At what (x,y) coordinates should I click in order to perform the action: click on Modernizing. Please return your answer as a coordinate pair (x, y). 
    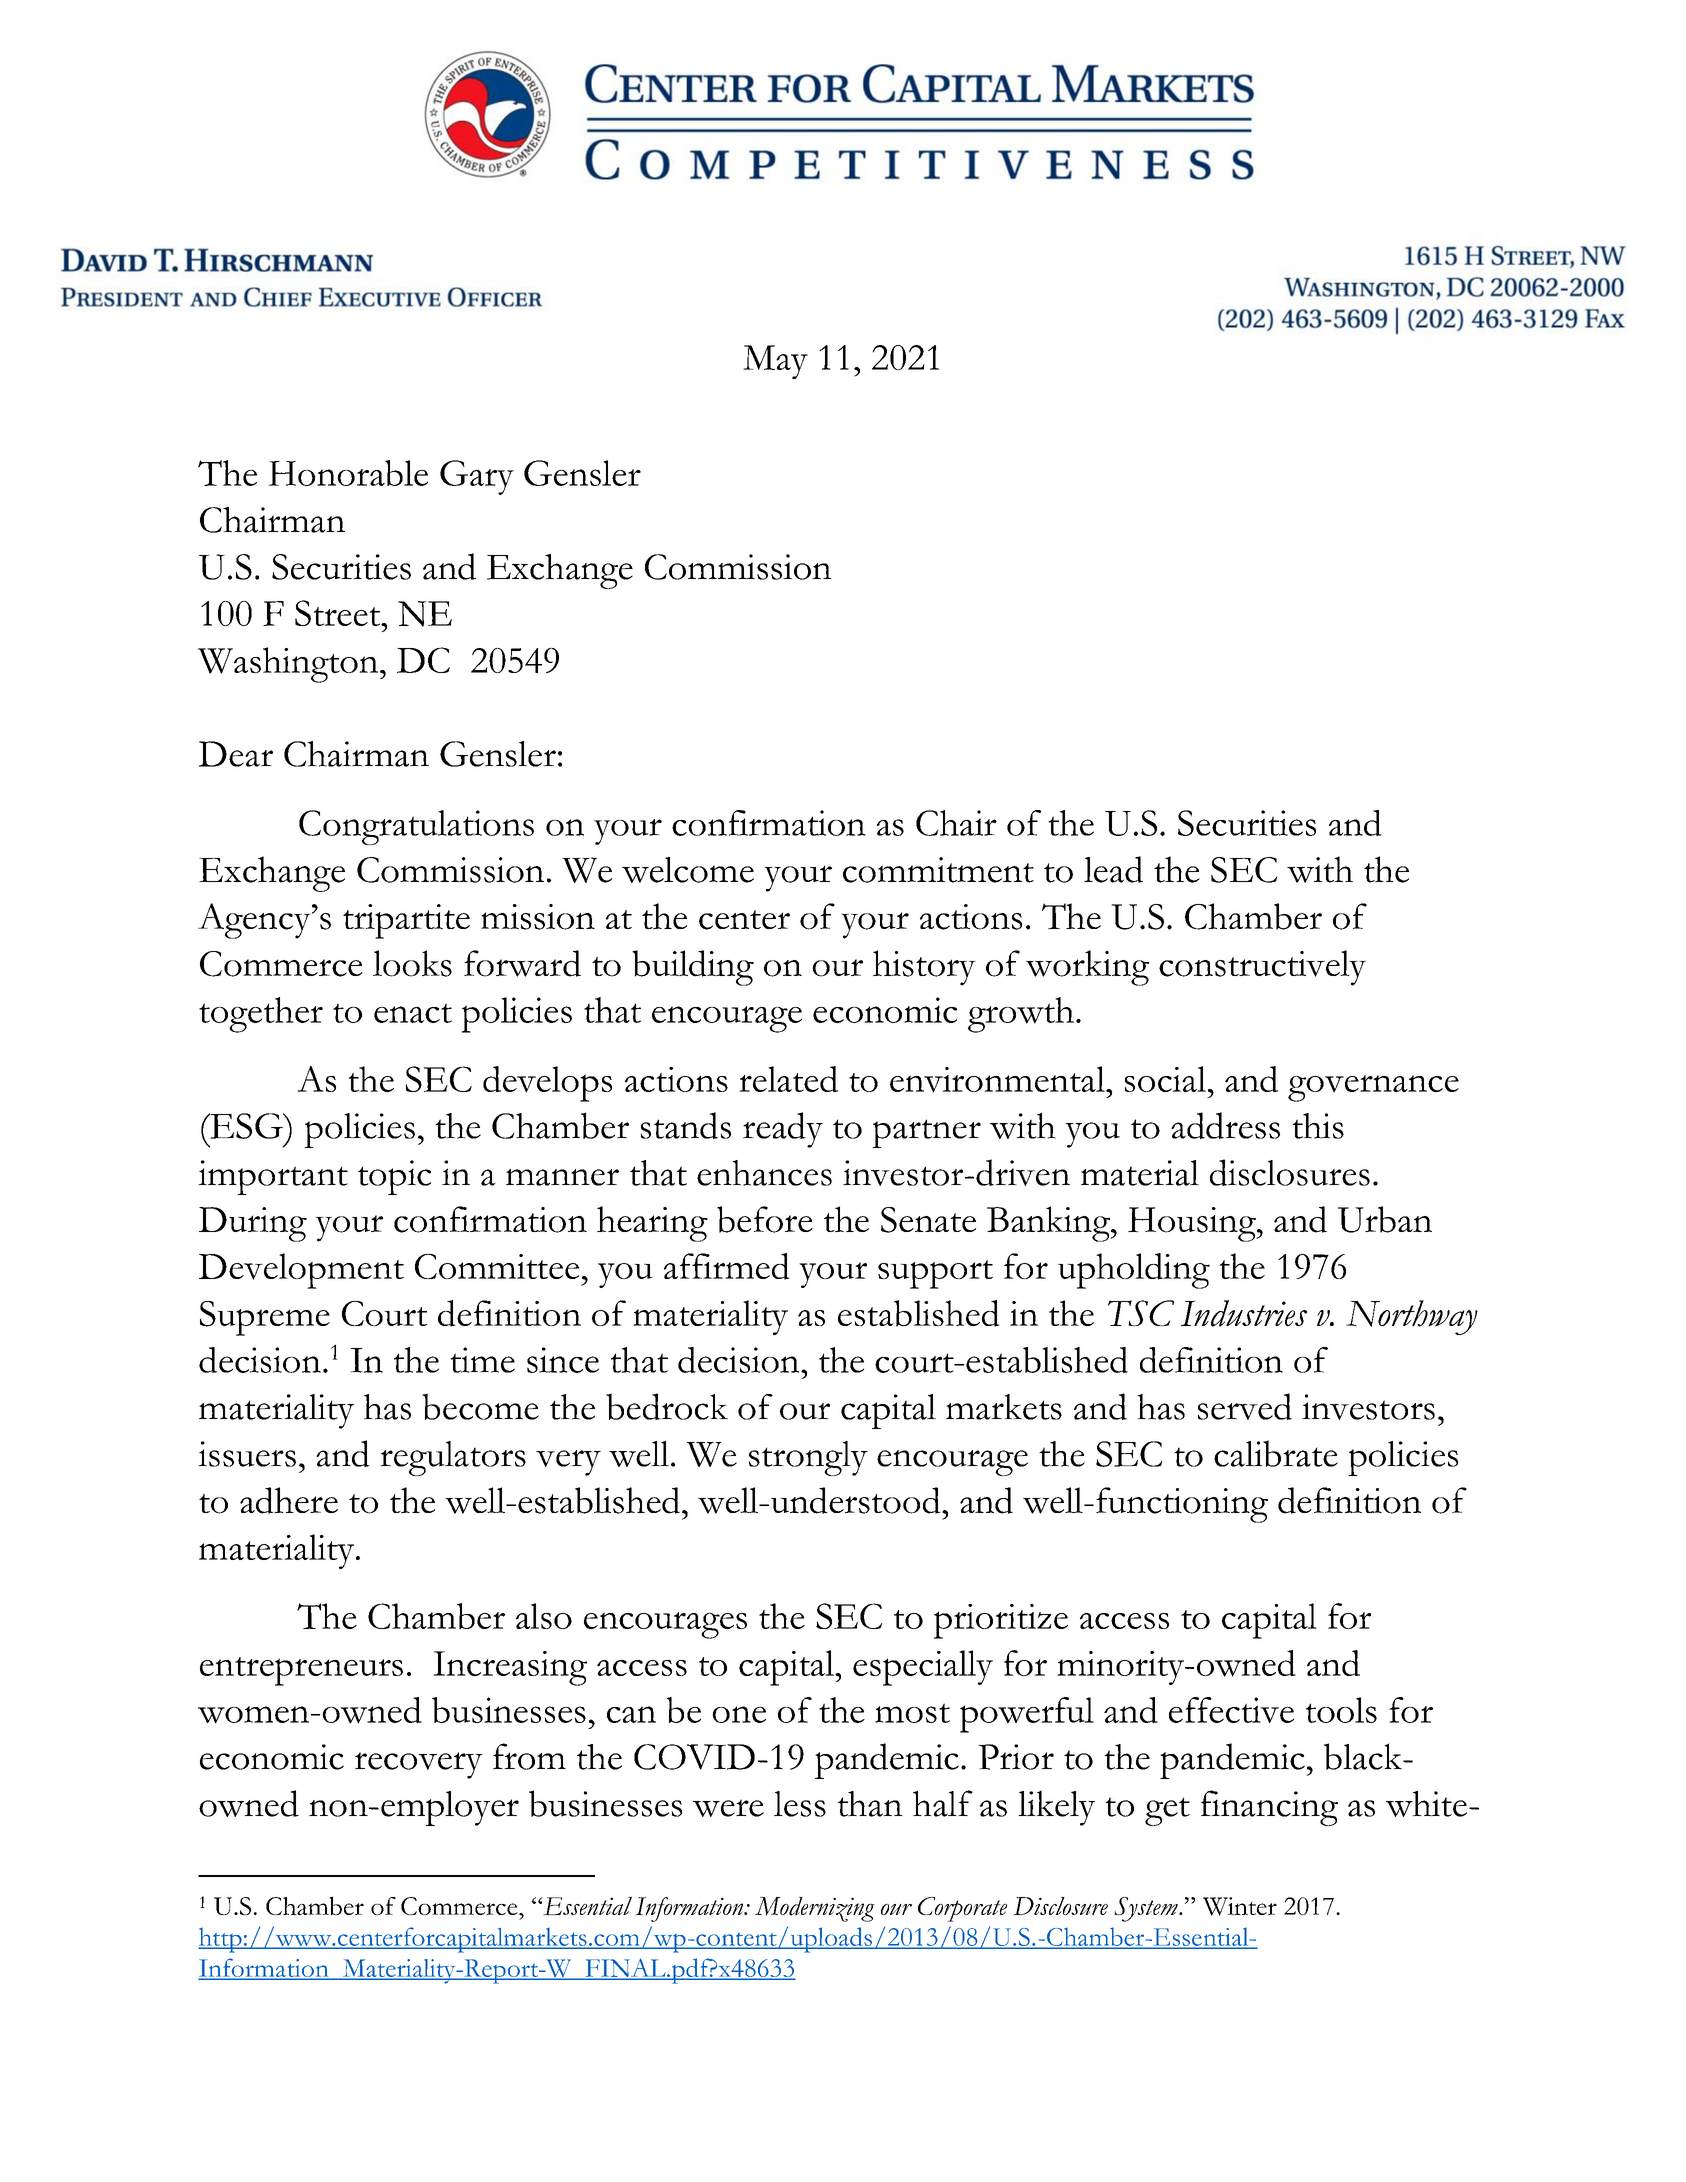
    Looking at the image, I should click on (815, 1909).
